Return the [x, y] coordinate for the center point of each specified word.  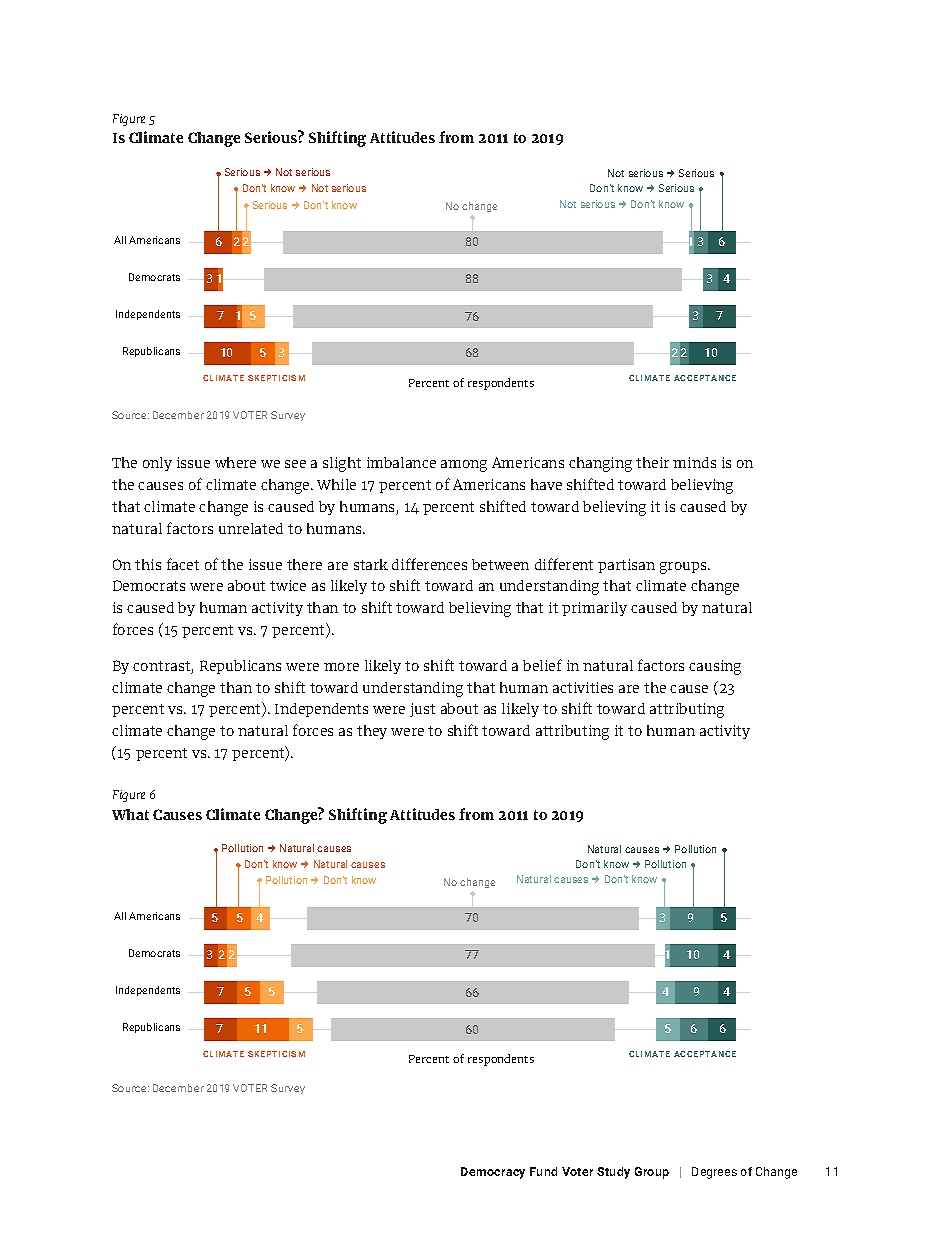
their [652, 462]
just [422, 710]
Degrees [714, 1173]
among [464, 466]
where [235, 462]
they [372, 732]
